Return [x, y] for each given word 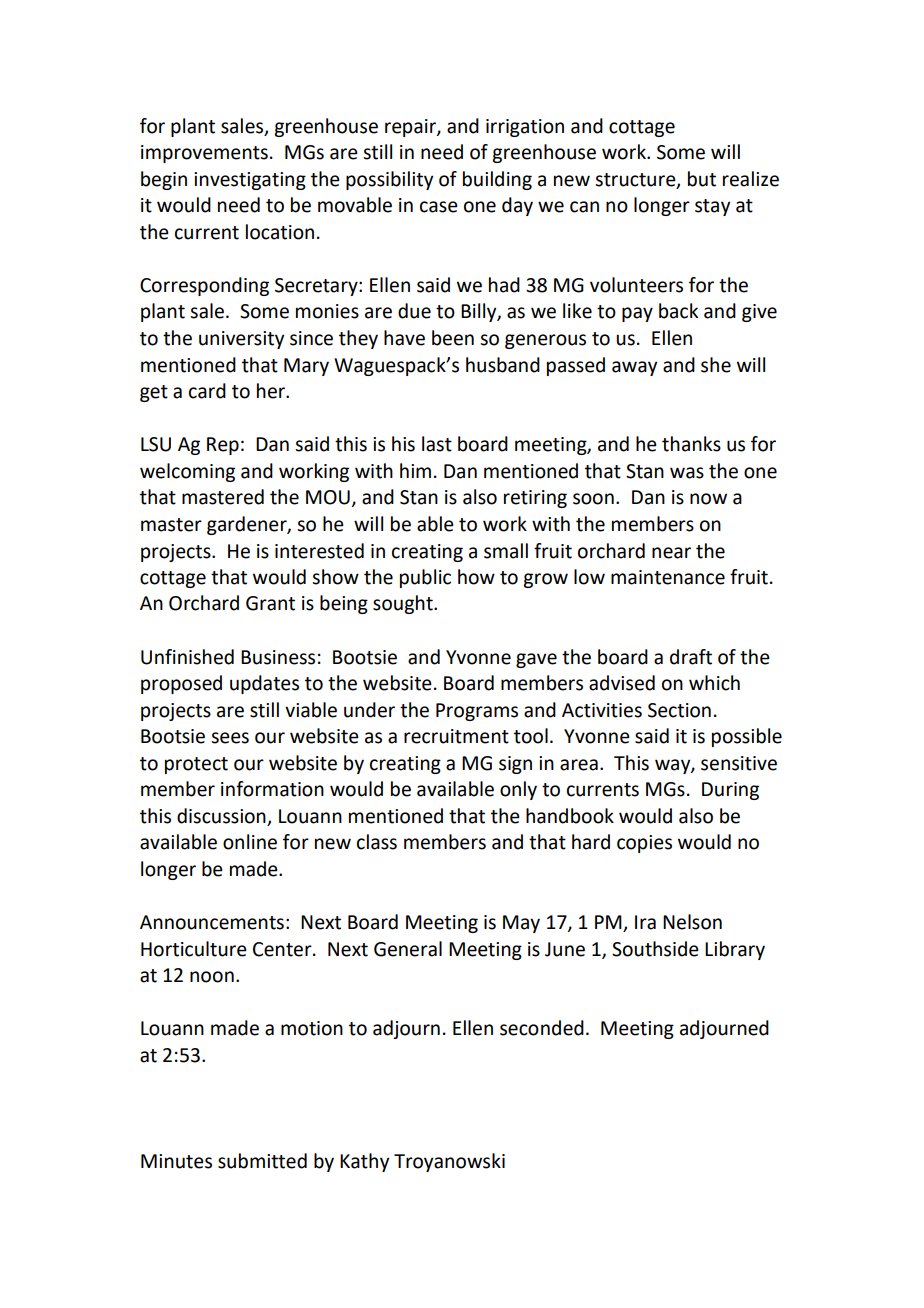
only [518, 790]
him [415, 470]
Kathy [364, 1162]
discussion [222, 817]
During [730, 791]
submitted [262, 1161]
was [687, 473]
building [497, 180]
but [702, 179]
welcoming [187, 472]
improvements [204, 154]
